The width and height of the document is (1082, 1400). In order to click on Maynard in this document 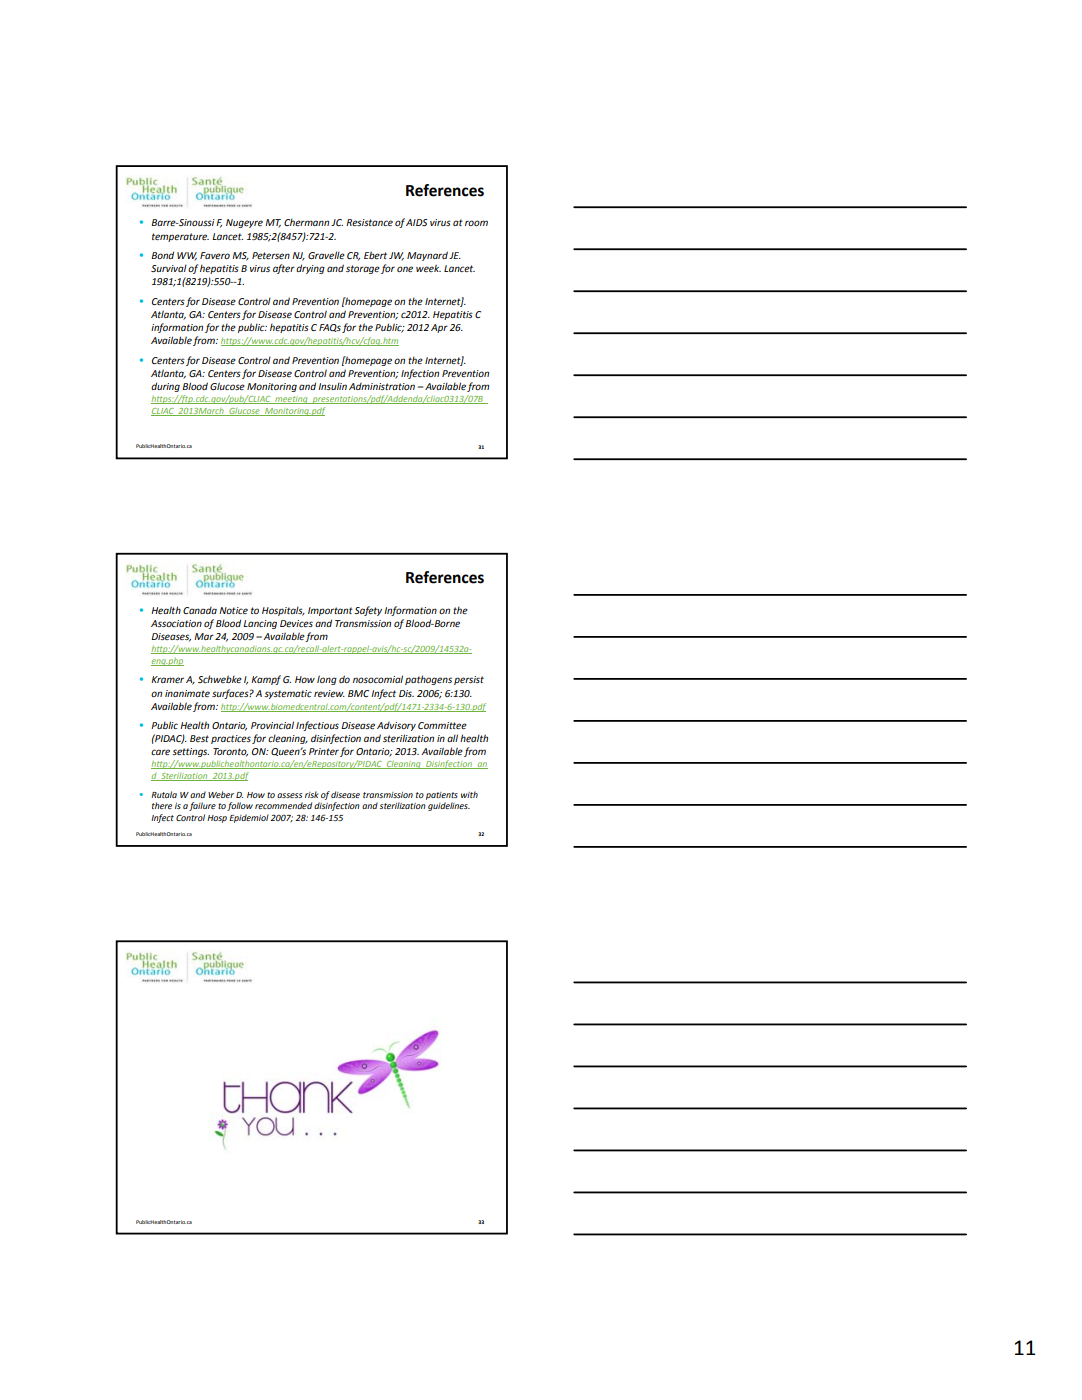, I will do `click(427, 256)`.
